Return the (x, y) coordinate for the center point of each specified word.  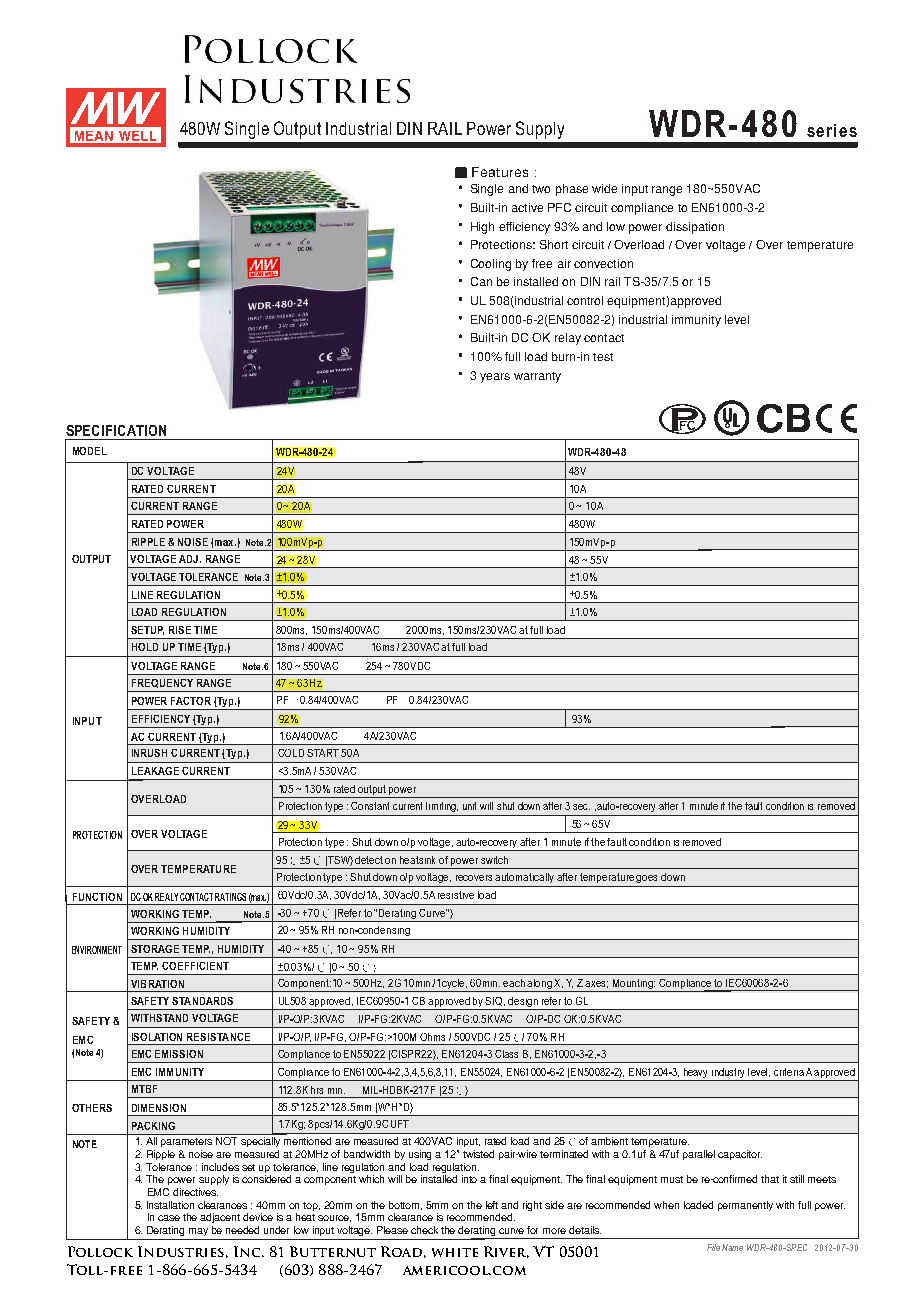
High (482, 228)
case (169, 1218)
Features (500, 172)
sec (581, 807)
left (492, 1205)
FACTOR (191, 701)
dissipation (695, 228)
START (324, 753)
